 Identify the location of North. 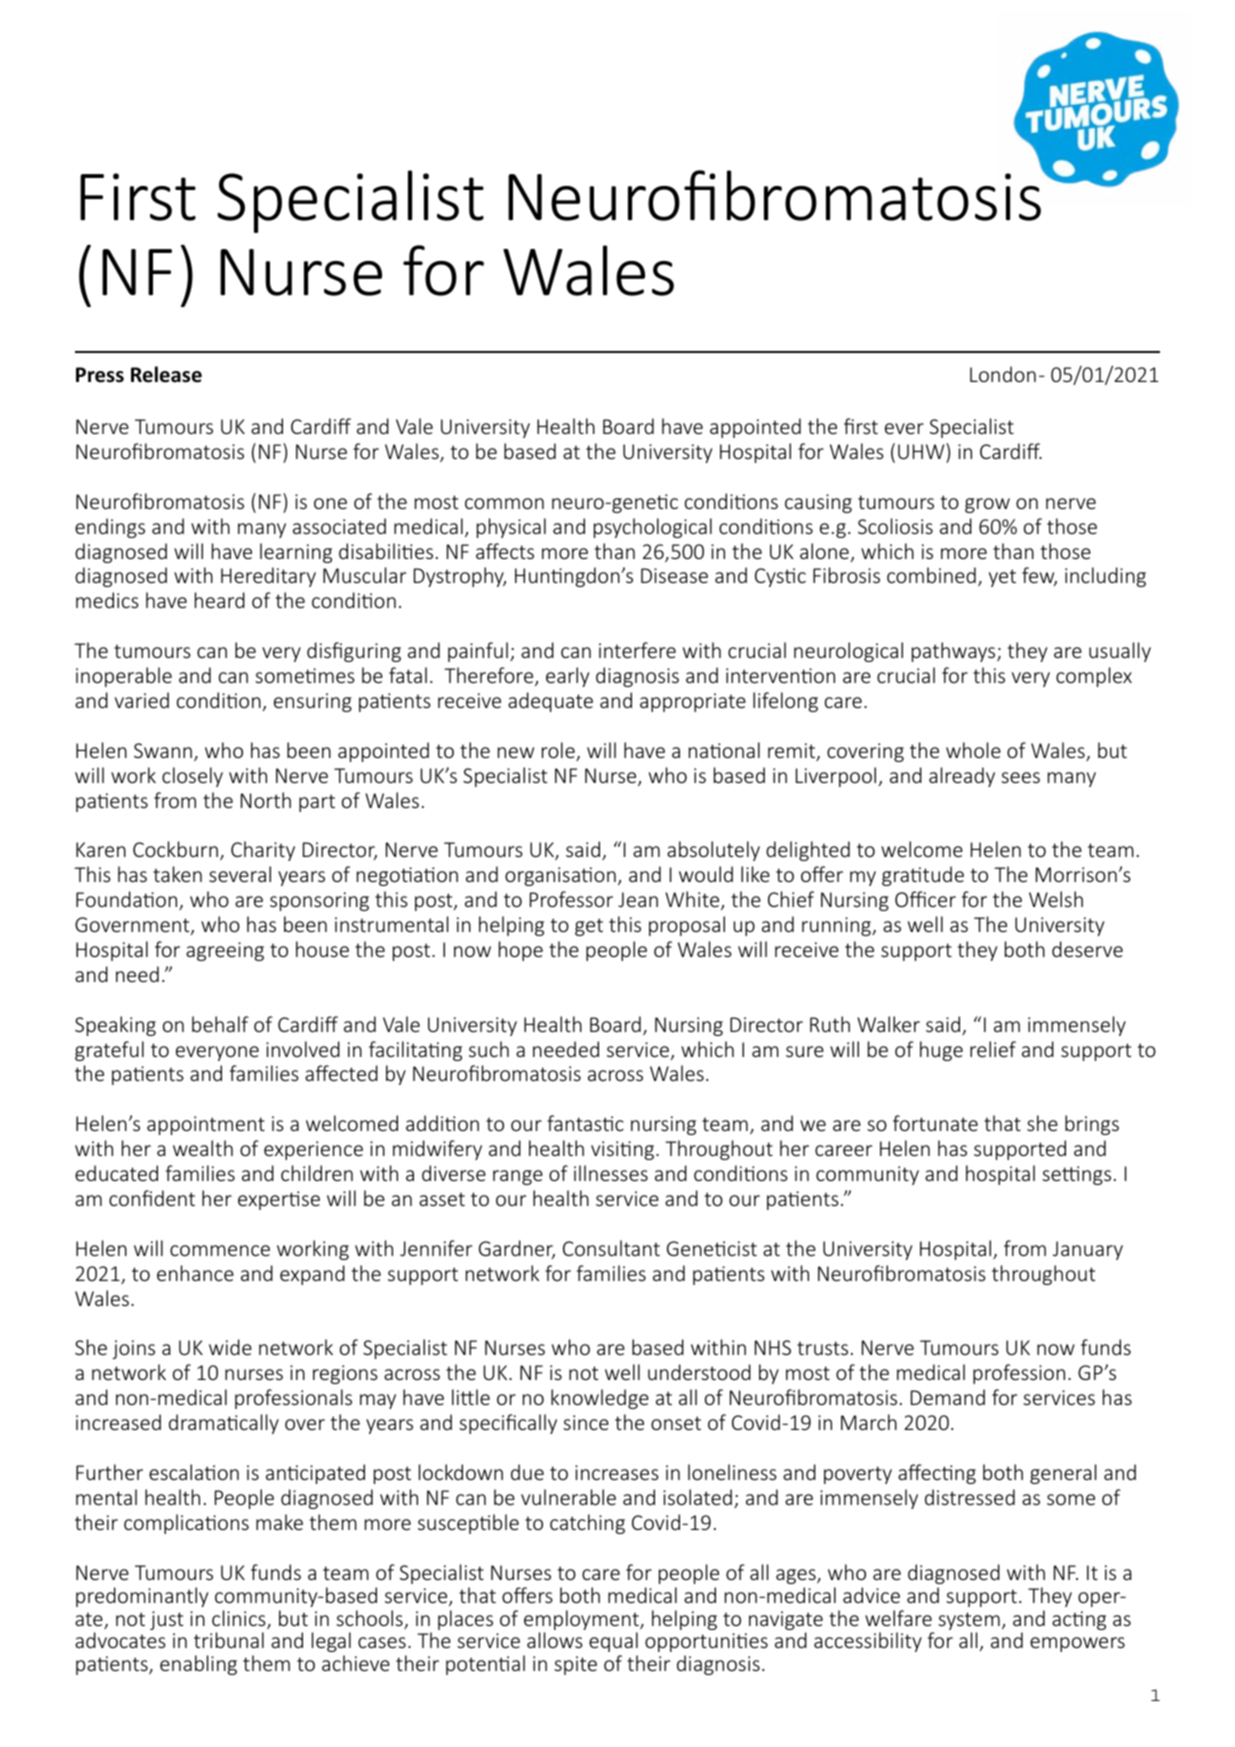
(266, 800).
